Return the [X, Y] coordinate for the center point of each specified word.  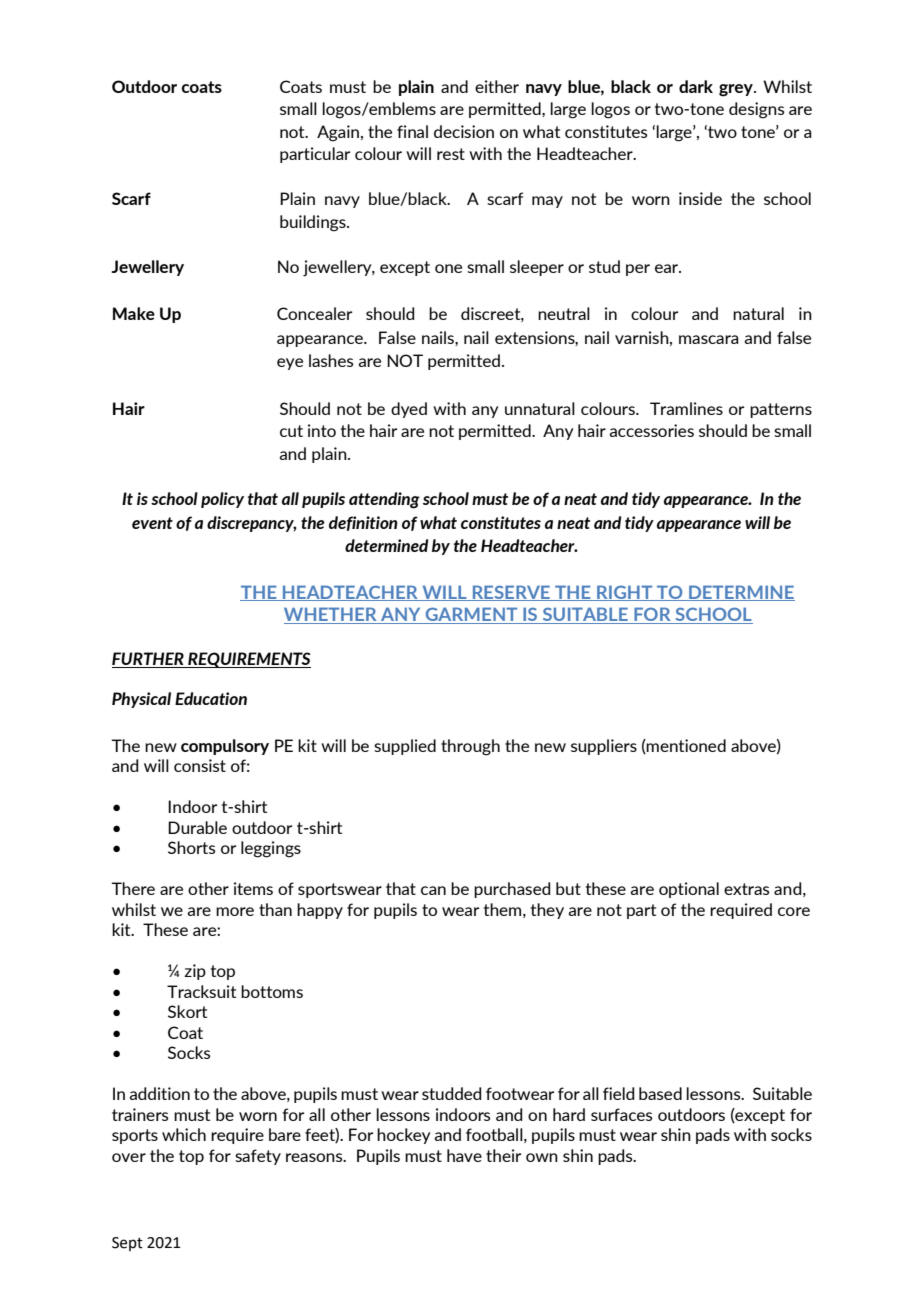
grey [737, 90]
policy [222, 500]
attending [384, 500]
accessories [651, 430]
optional [689, 890]
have [464, 1155]
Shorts [191, 847]
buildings [314, 223]
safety [258, 1157]
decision [464, 131]
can [433, 890]
